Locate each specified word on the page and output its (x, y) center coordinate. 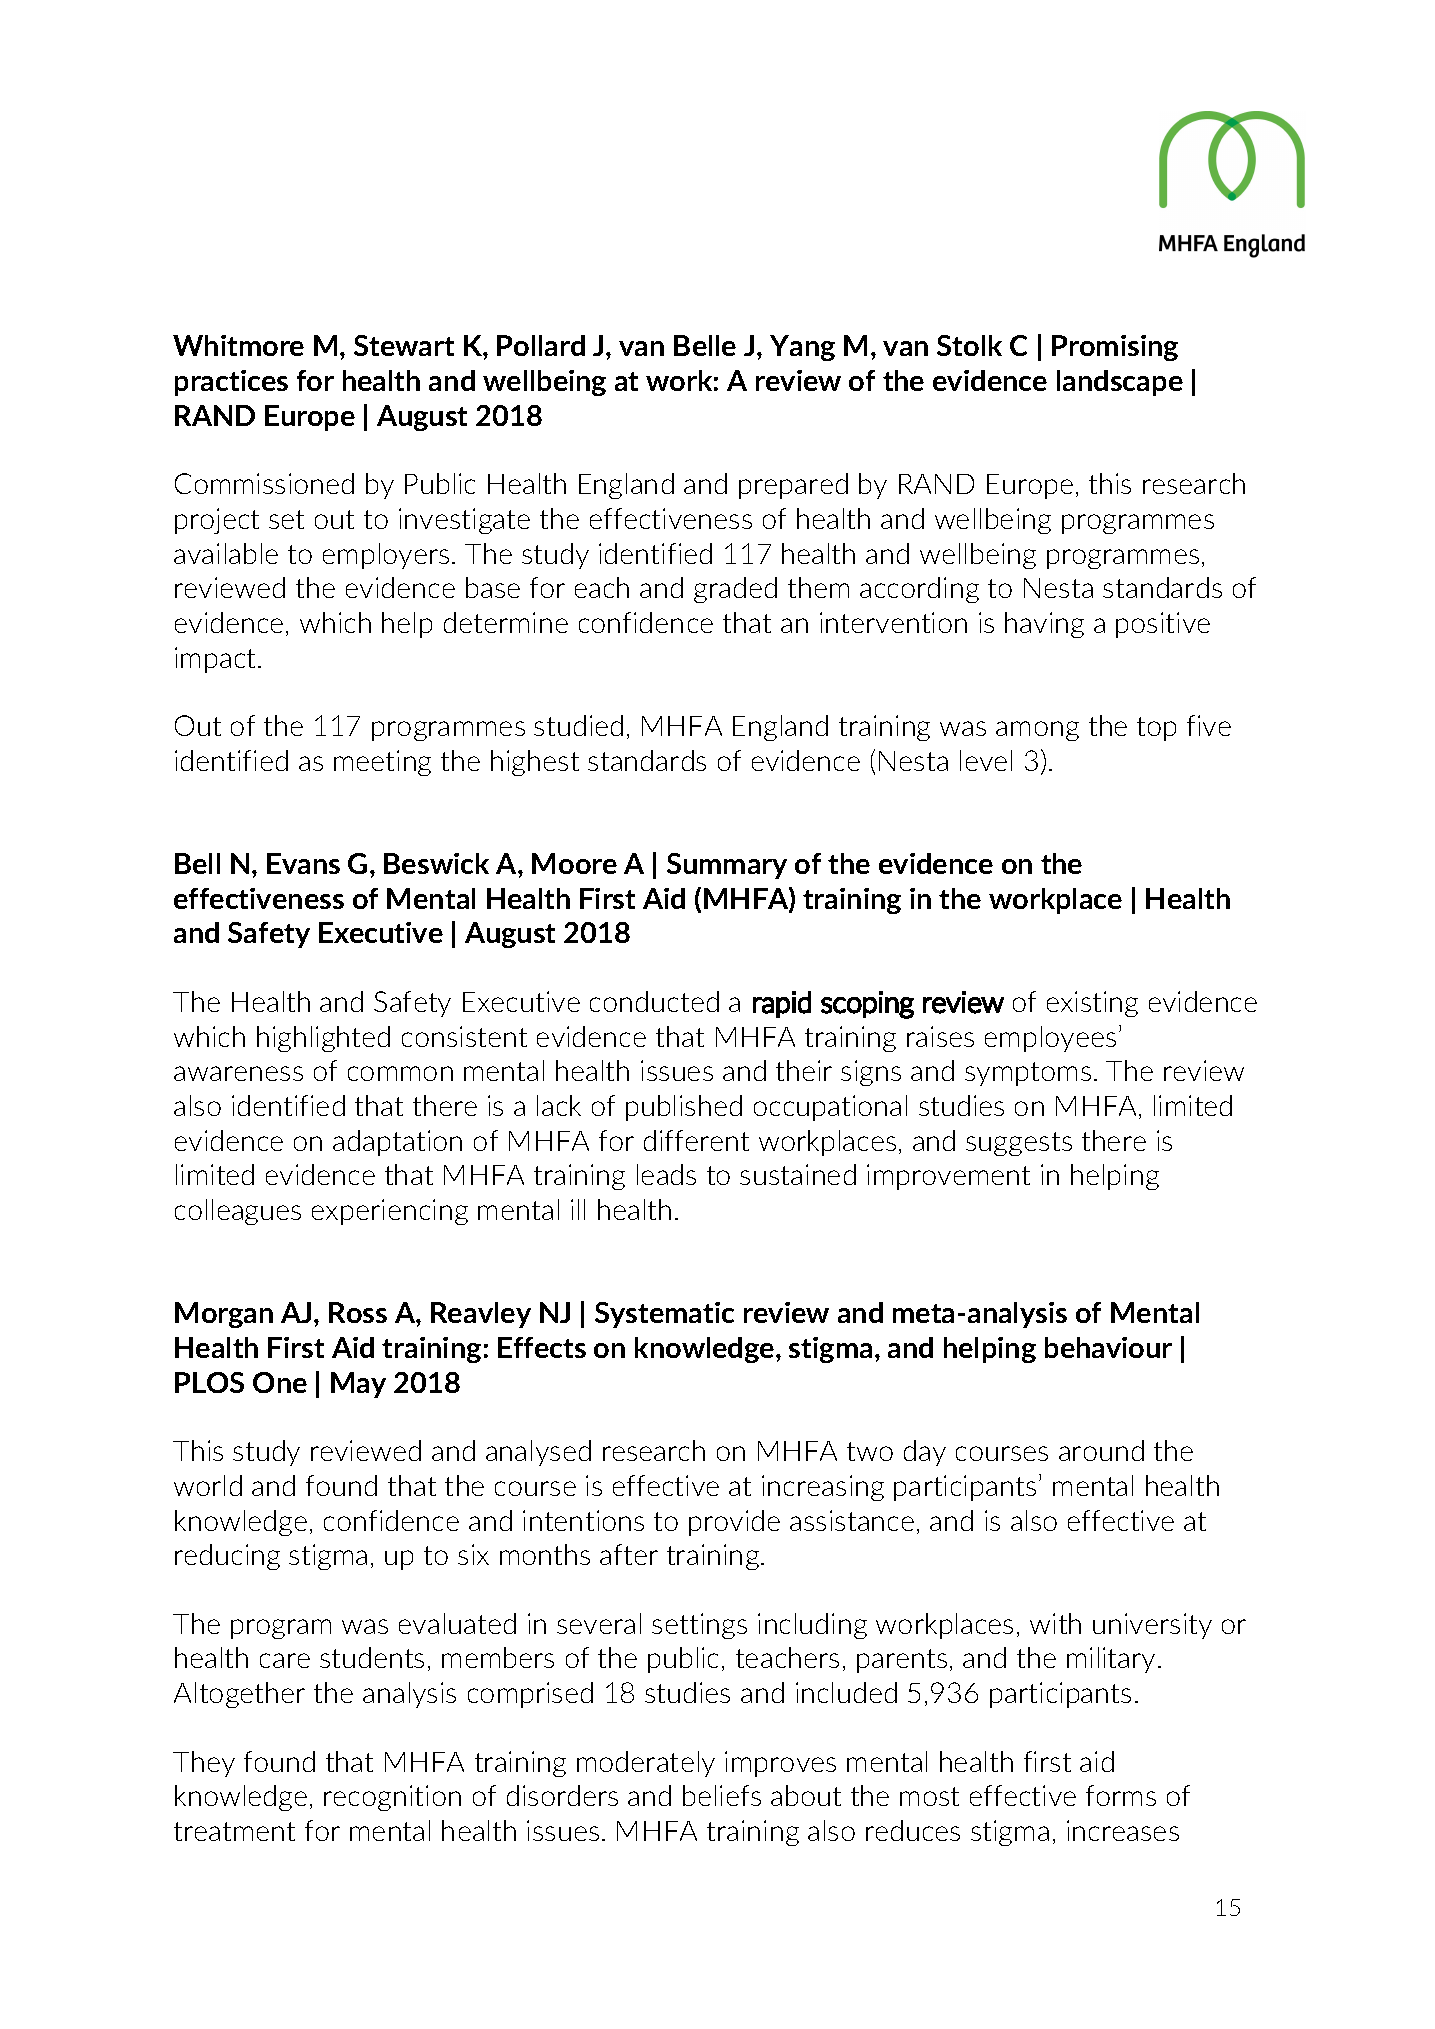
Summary (727, 866)
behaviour (1108, 1347)
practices (231, 383)
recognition (392, 1798)
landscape (1120, 383)
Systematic (664, 1315)
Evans (303, 863)
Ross (358, 1312)
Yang (802, 348)
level (986, 760)
